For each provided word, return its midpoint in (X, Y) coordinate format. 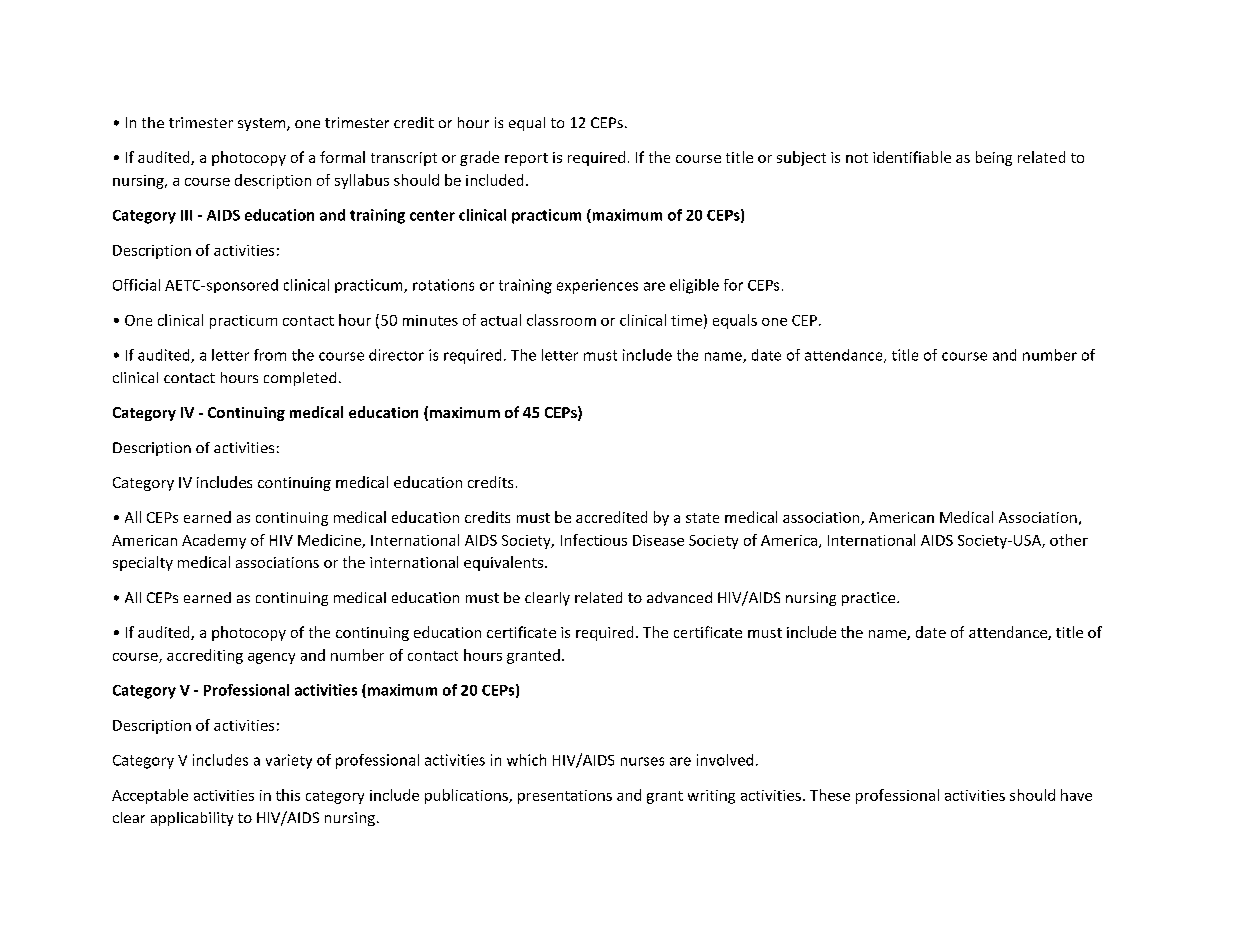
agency (271, 658)
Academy (214, 541)
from (270, 355)
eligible (694, 286)
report (526, 159)
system (263, 124)
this (288, 795)
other (1069, 540)
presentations (565, 797)
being (994, 158)
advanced (679, 597)
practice (870, 599)
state (702, 518)
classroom (561, 320)
